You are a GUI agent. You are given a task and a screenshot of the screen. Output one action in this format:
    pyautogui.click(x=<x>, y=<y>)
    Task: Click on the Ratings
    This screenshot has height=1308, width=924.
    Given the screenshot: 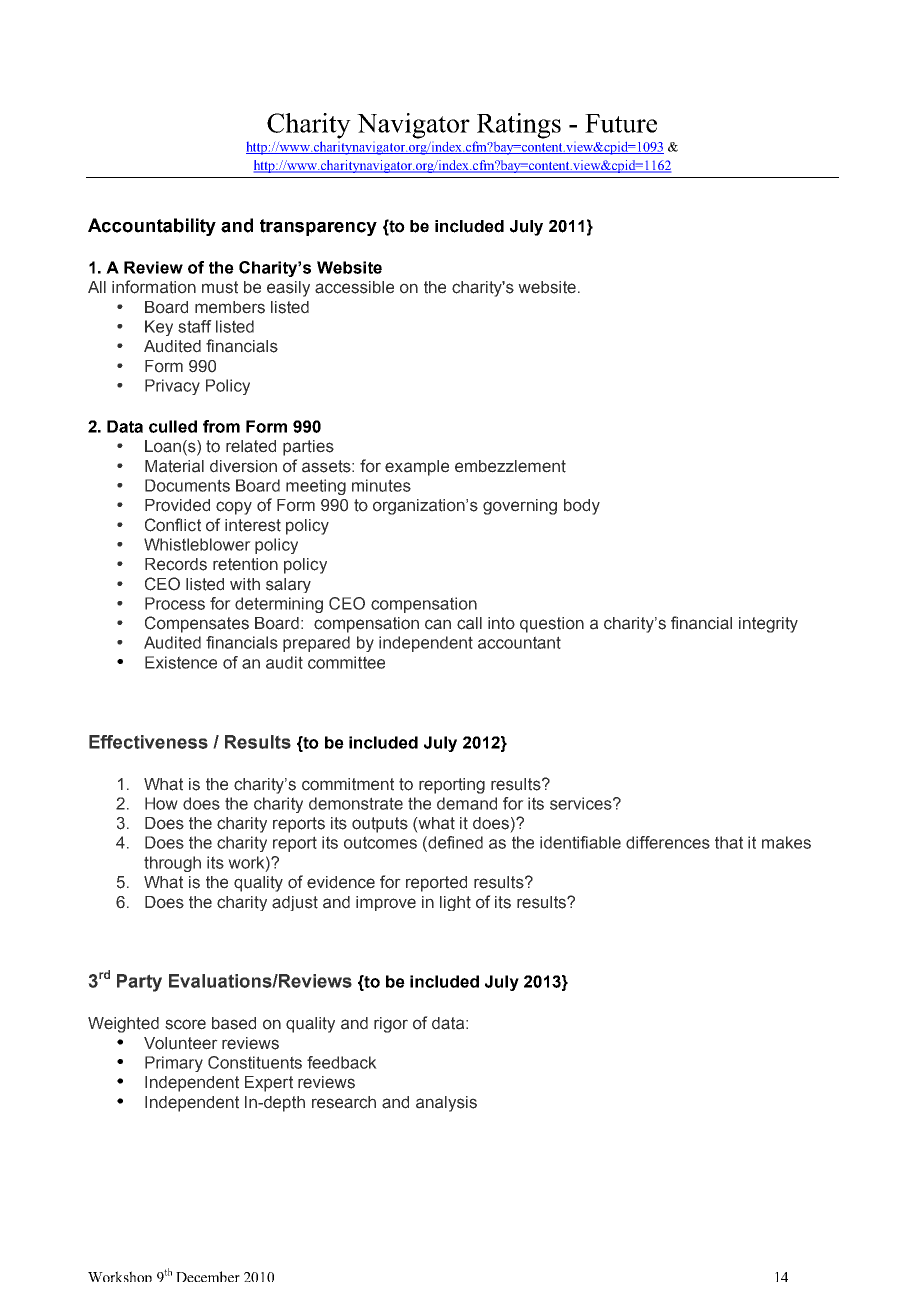 What is the action you would take?
    pyautogui.click(x=519, y=126)
